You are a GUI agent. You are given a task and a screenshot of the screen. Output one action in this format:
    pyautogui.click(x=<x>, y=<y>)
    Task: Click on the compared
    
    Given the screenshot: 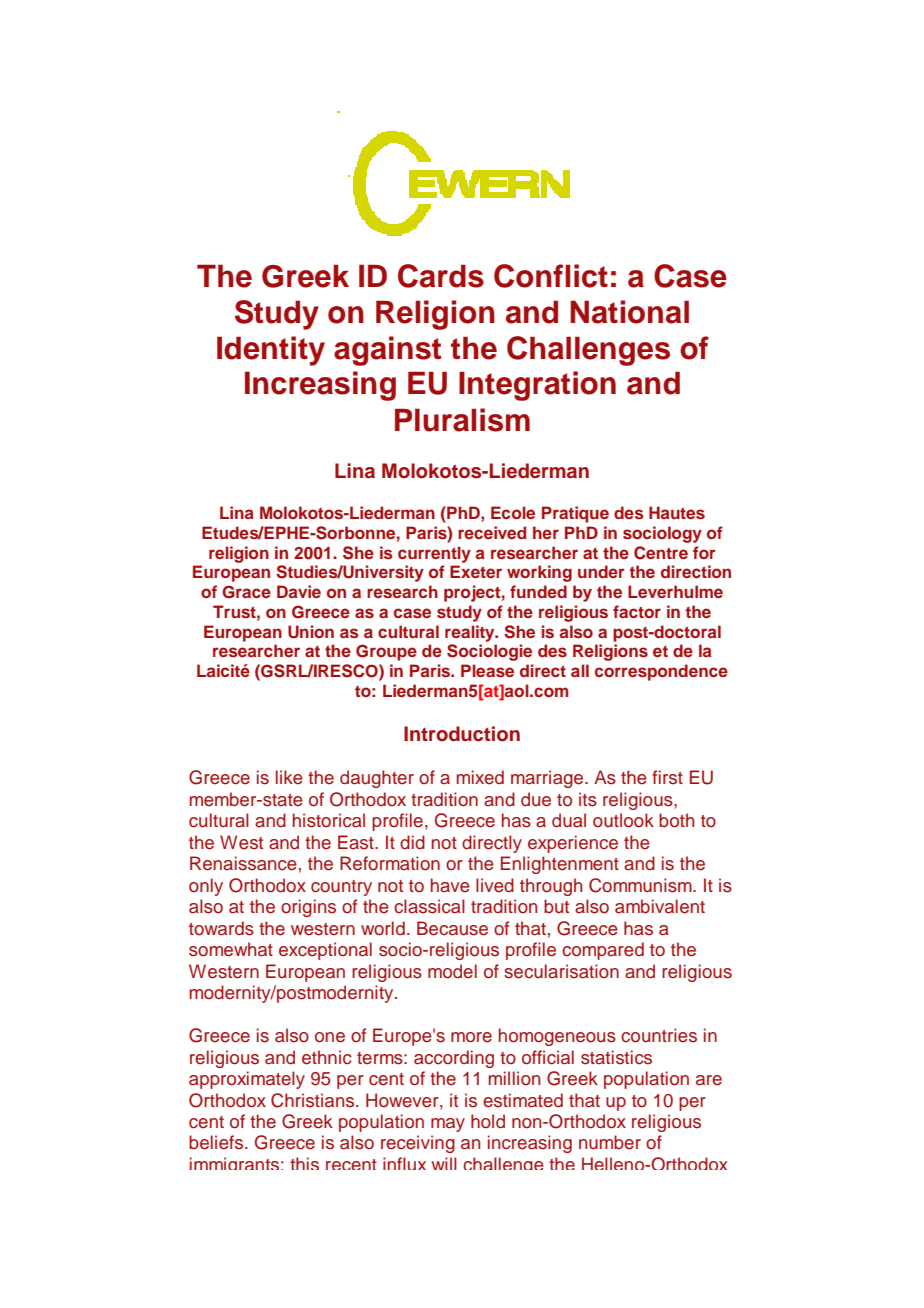 What is the action you would take?
    pyautogui.click(x=603, y=951)
